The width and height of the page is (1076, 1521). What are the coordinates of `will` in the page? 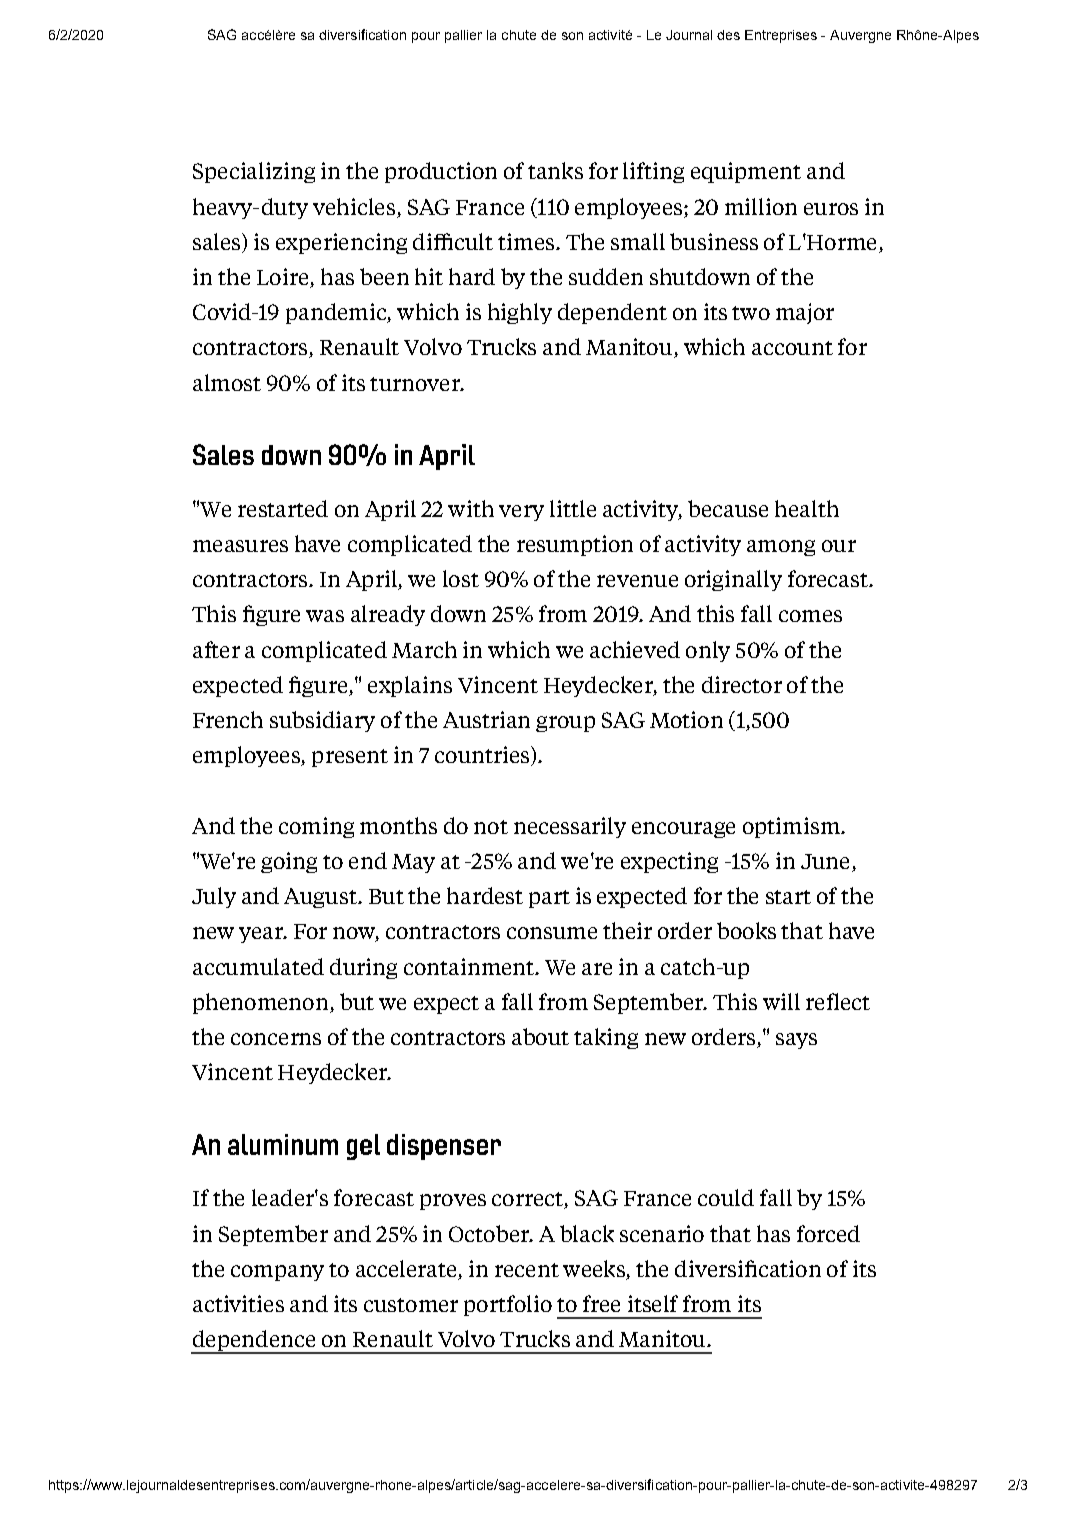 It's located at (781, 1001).
